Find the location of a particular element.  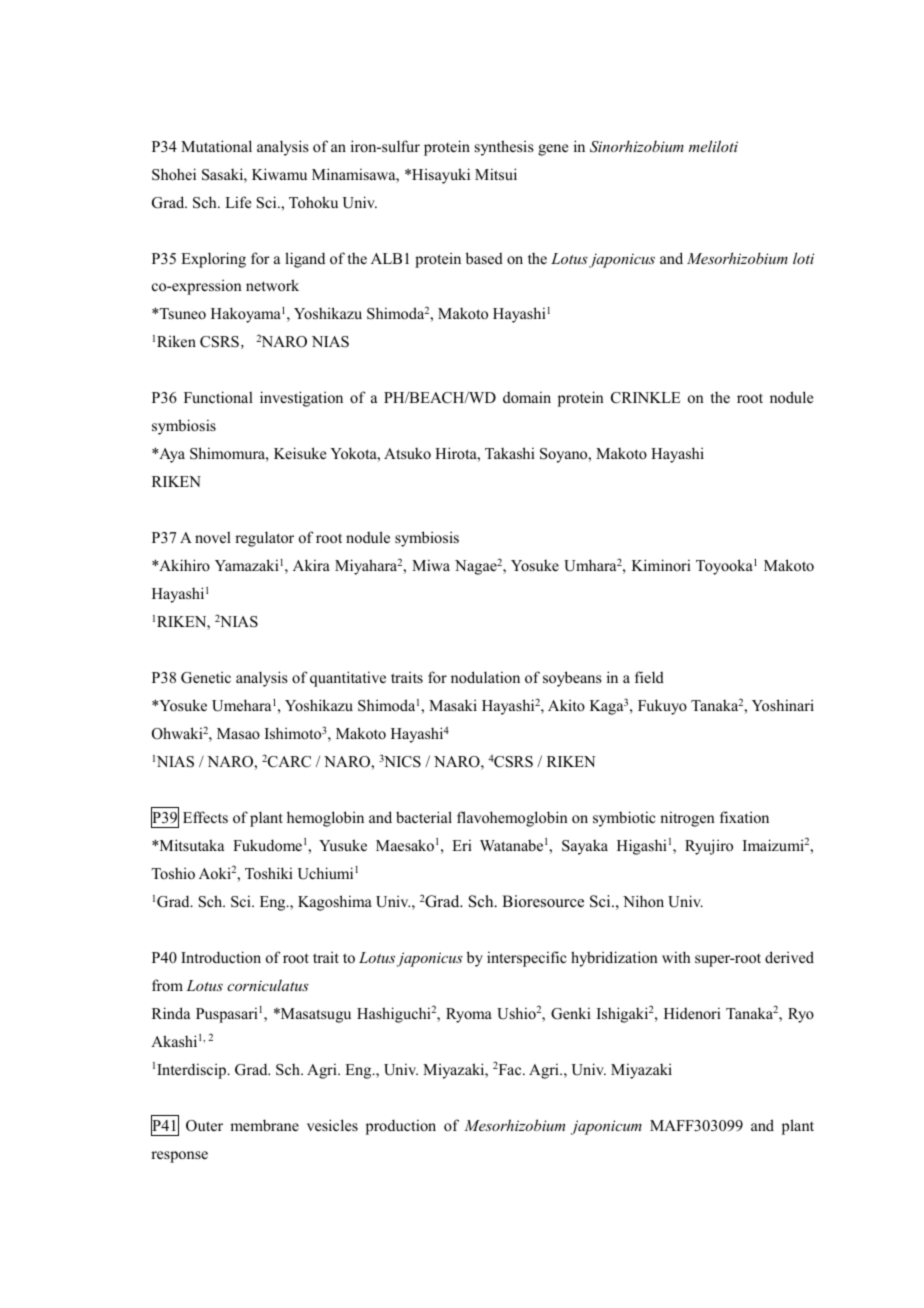

Life is located at coordinates (238, 202).
